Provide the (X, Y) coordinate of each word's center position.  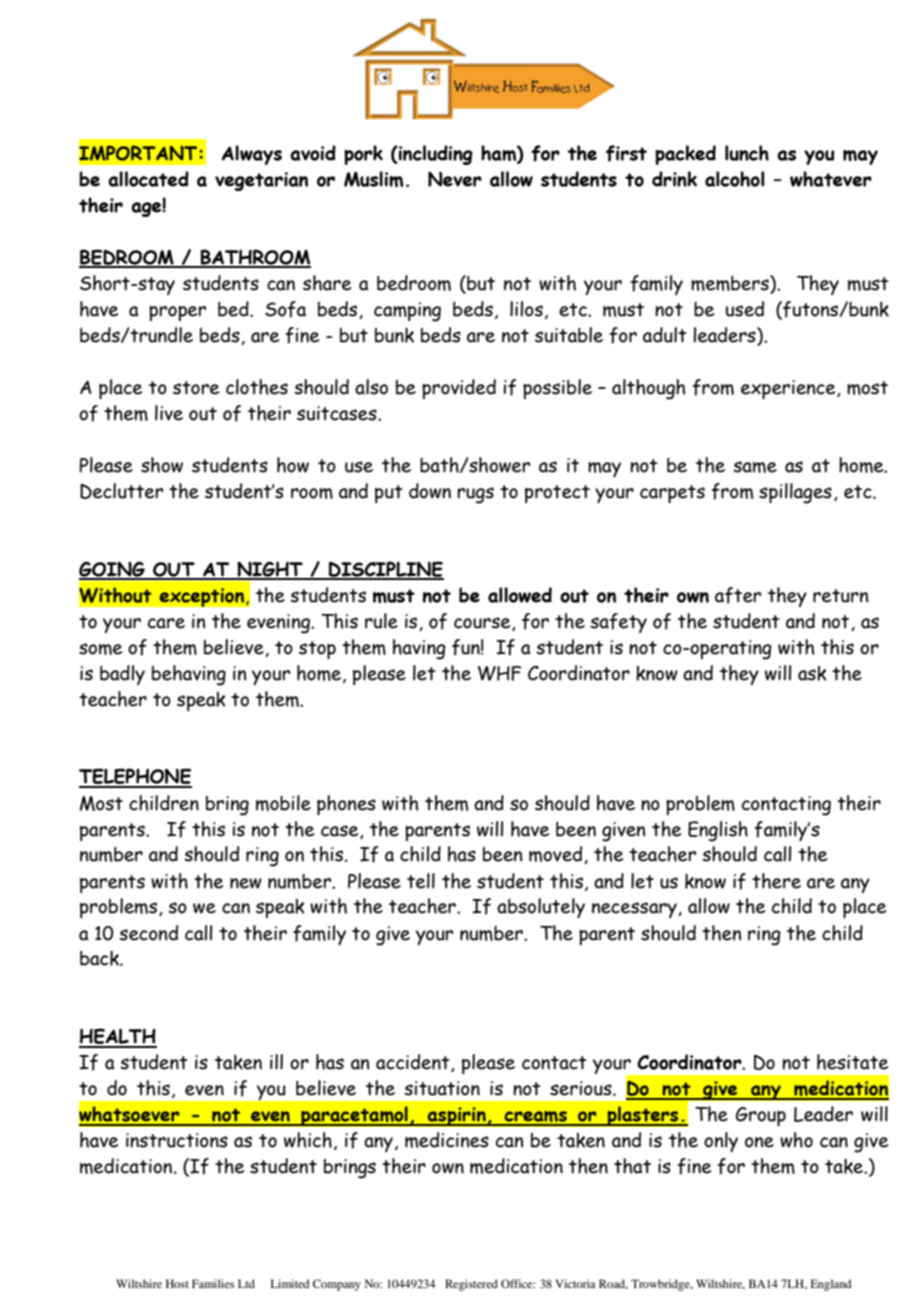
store (196, 388)
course (483, 624)
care (166, 623)
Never (455, 179)
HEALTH (118, 1037)
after (738, 595)
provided (459, 389)
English (718, 831)
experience (789, 389)
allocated (148, 179)
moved (557, 855)
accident (414, 1063)
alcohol (735, 179)
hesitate (852, 1062)
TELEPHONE (135, 777)
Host (177, 1283)
